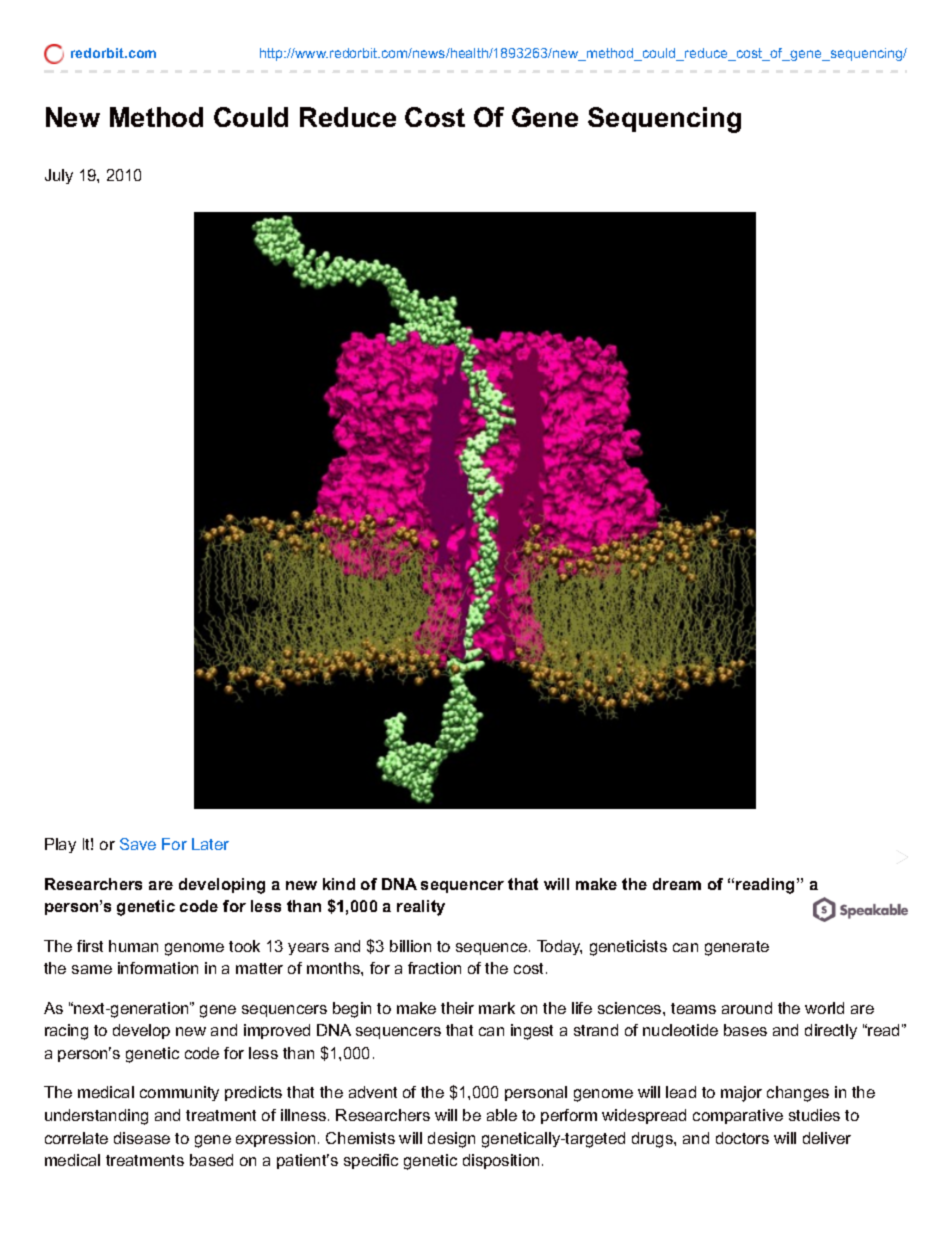 The image size is (952, 1233). What do you see at coordinates (559, 947) in the screenshot?
I see `Today` at bounding box center [559, 947].
